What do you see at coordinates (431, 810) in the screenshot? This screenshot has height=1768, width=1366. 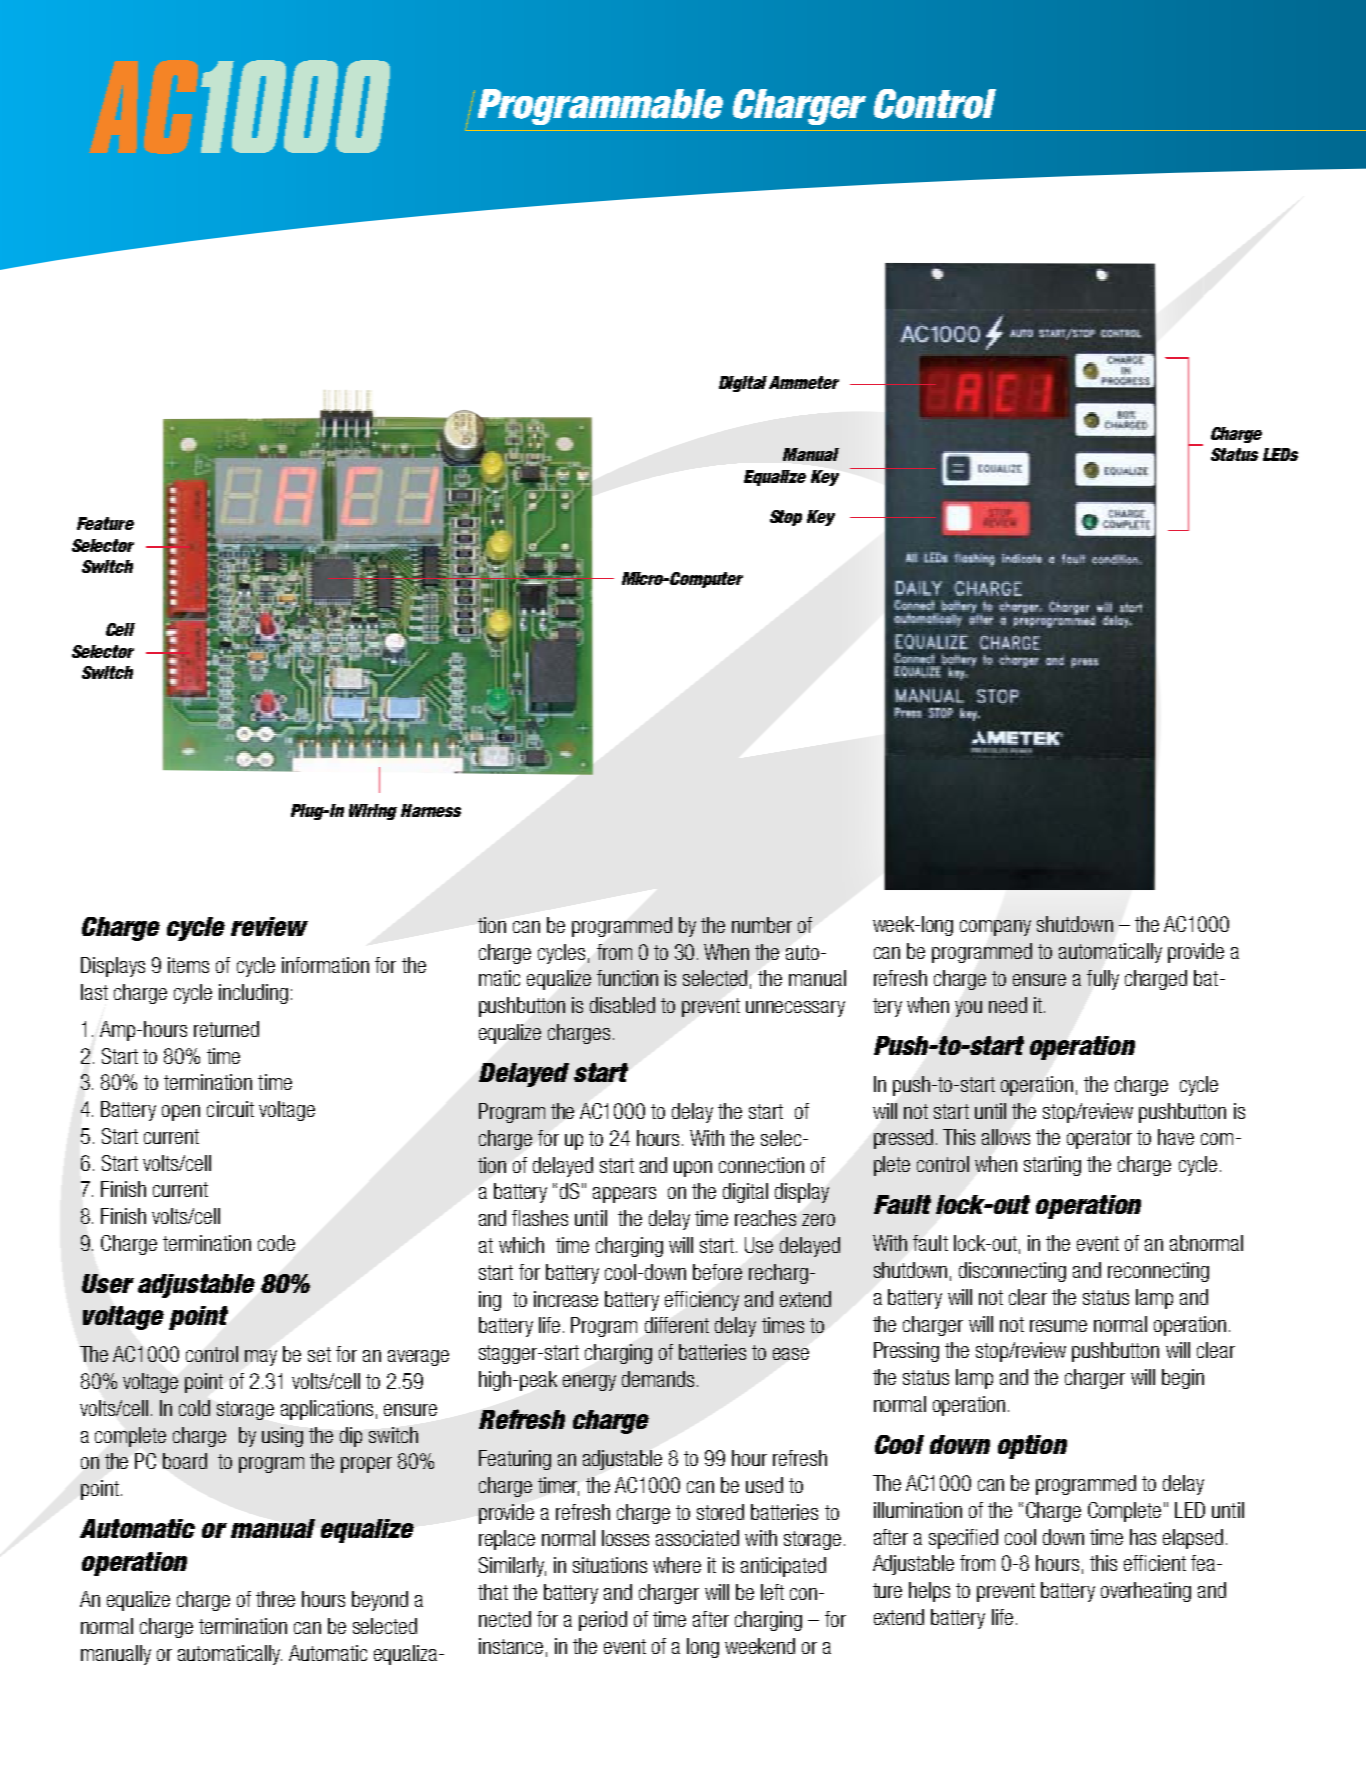 I see `Harness` at bounding box center [431, 810].
